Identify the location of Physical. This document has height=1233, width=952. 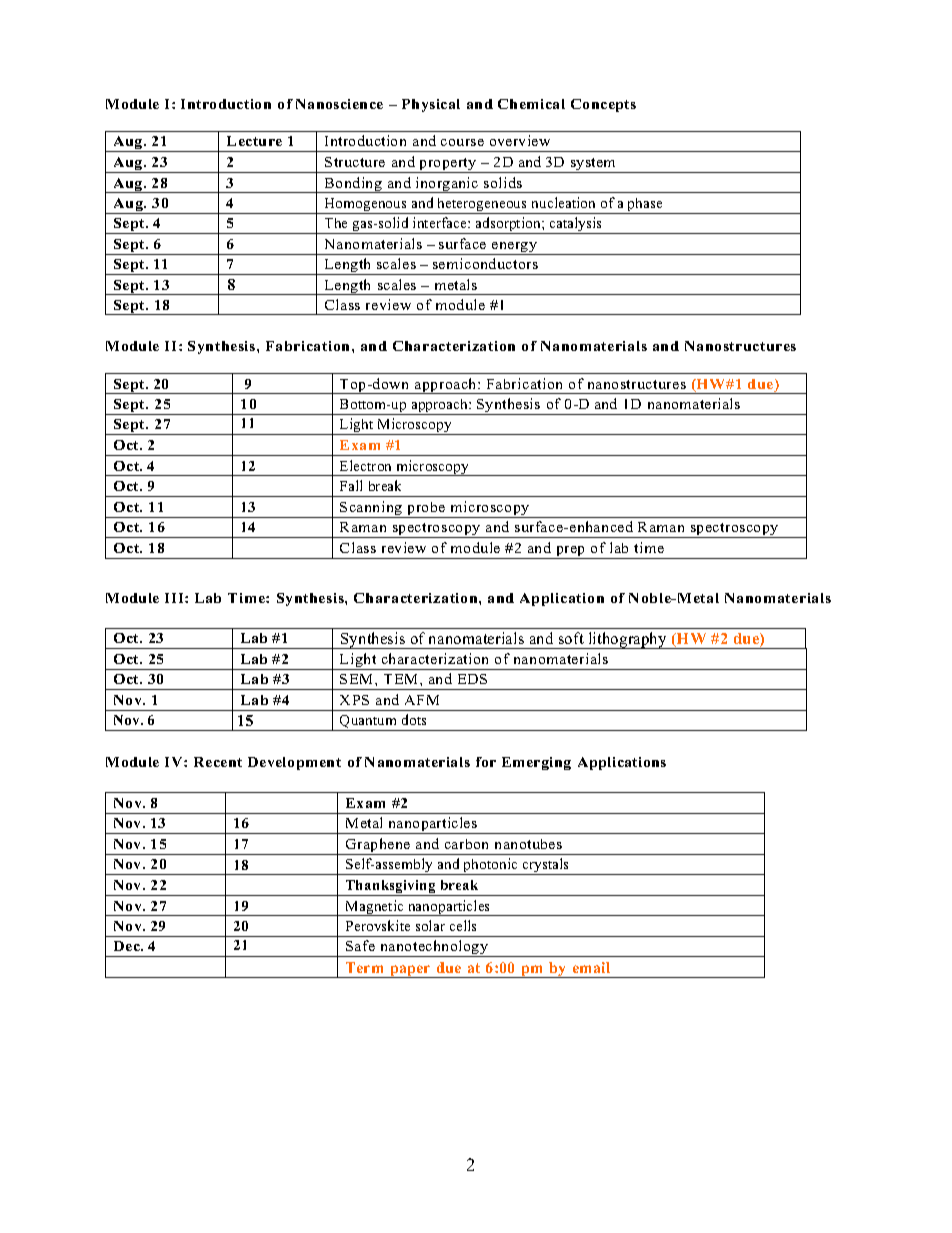
(431, 105).
